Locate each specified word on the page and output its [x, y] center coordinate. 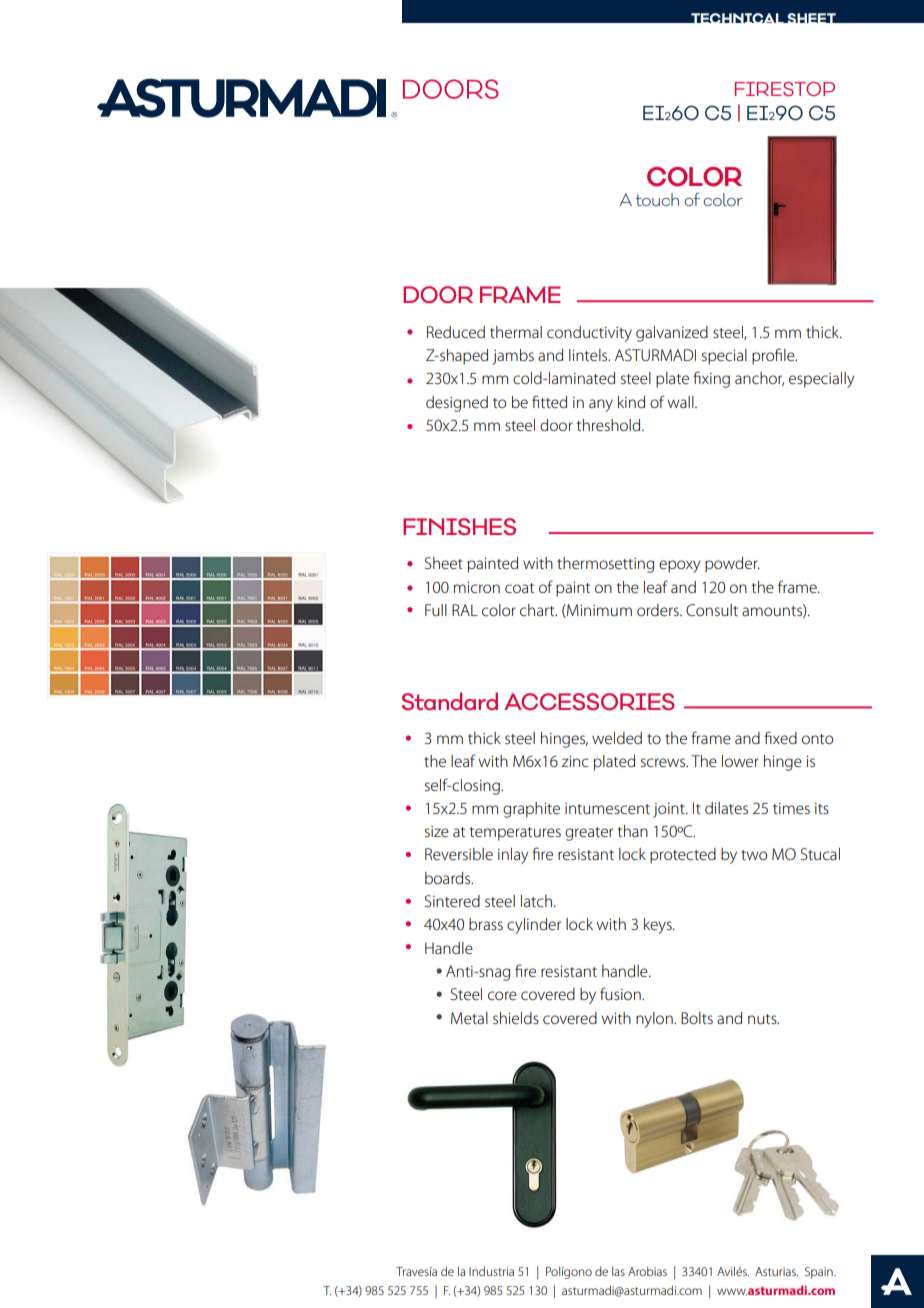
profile [774, 356]
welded [617, 738]
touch [657, 199]
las [618, 1271]
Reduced [456, 332]
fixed [780, 737]
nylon [655, 1020]
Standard [450, 701]
